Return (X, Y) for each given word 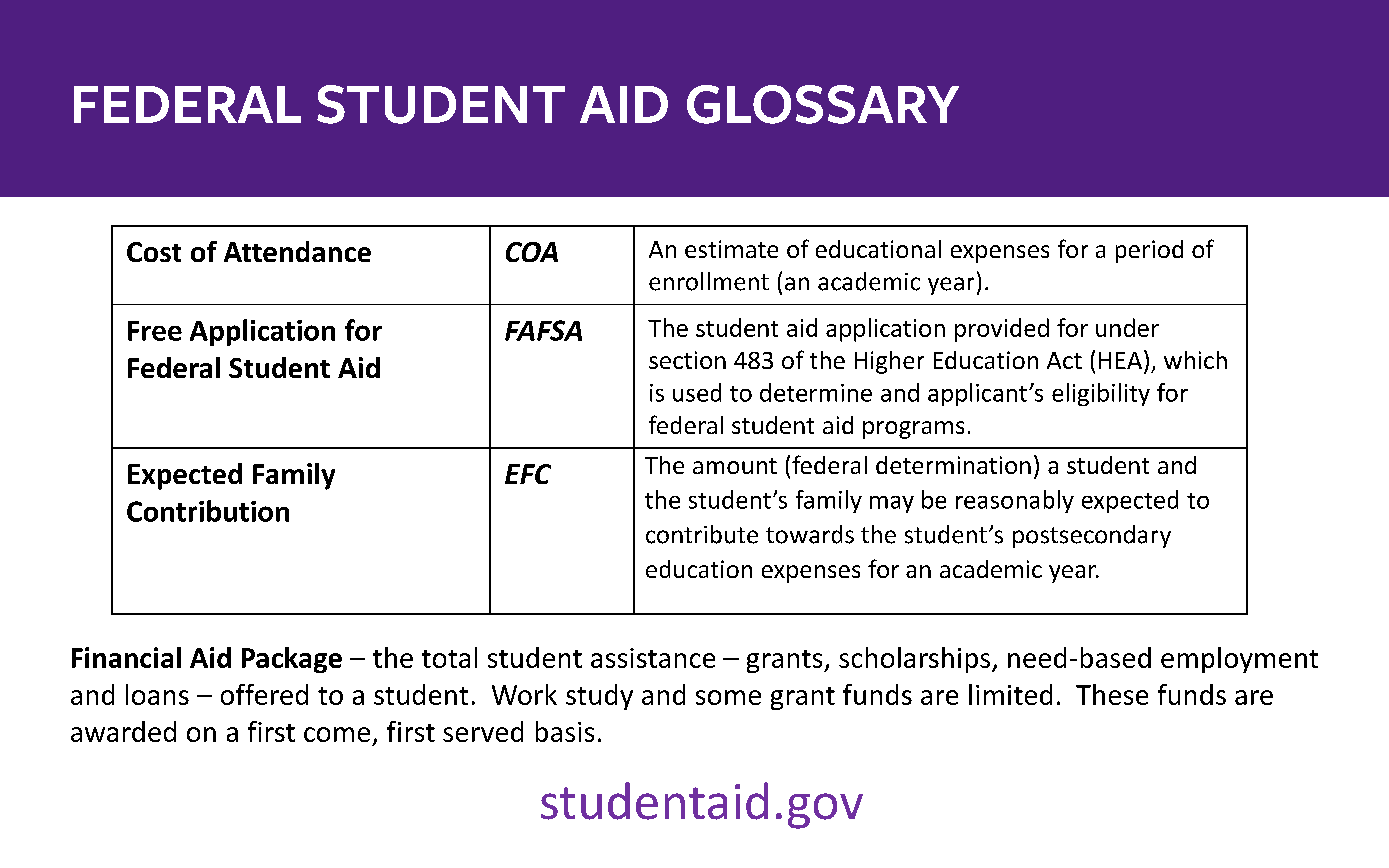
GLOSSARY (823, 104)
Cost (154, 252)
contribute (702, 534)
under (1127, 327)
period (1149, 251)
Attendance (297, 251)
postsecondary (1092, 536)
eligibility (1101, 394)
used (697, 392)
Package (292, 660)
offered (264, 694)
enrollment (709, 281)
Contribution (208, 511)
